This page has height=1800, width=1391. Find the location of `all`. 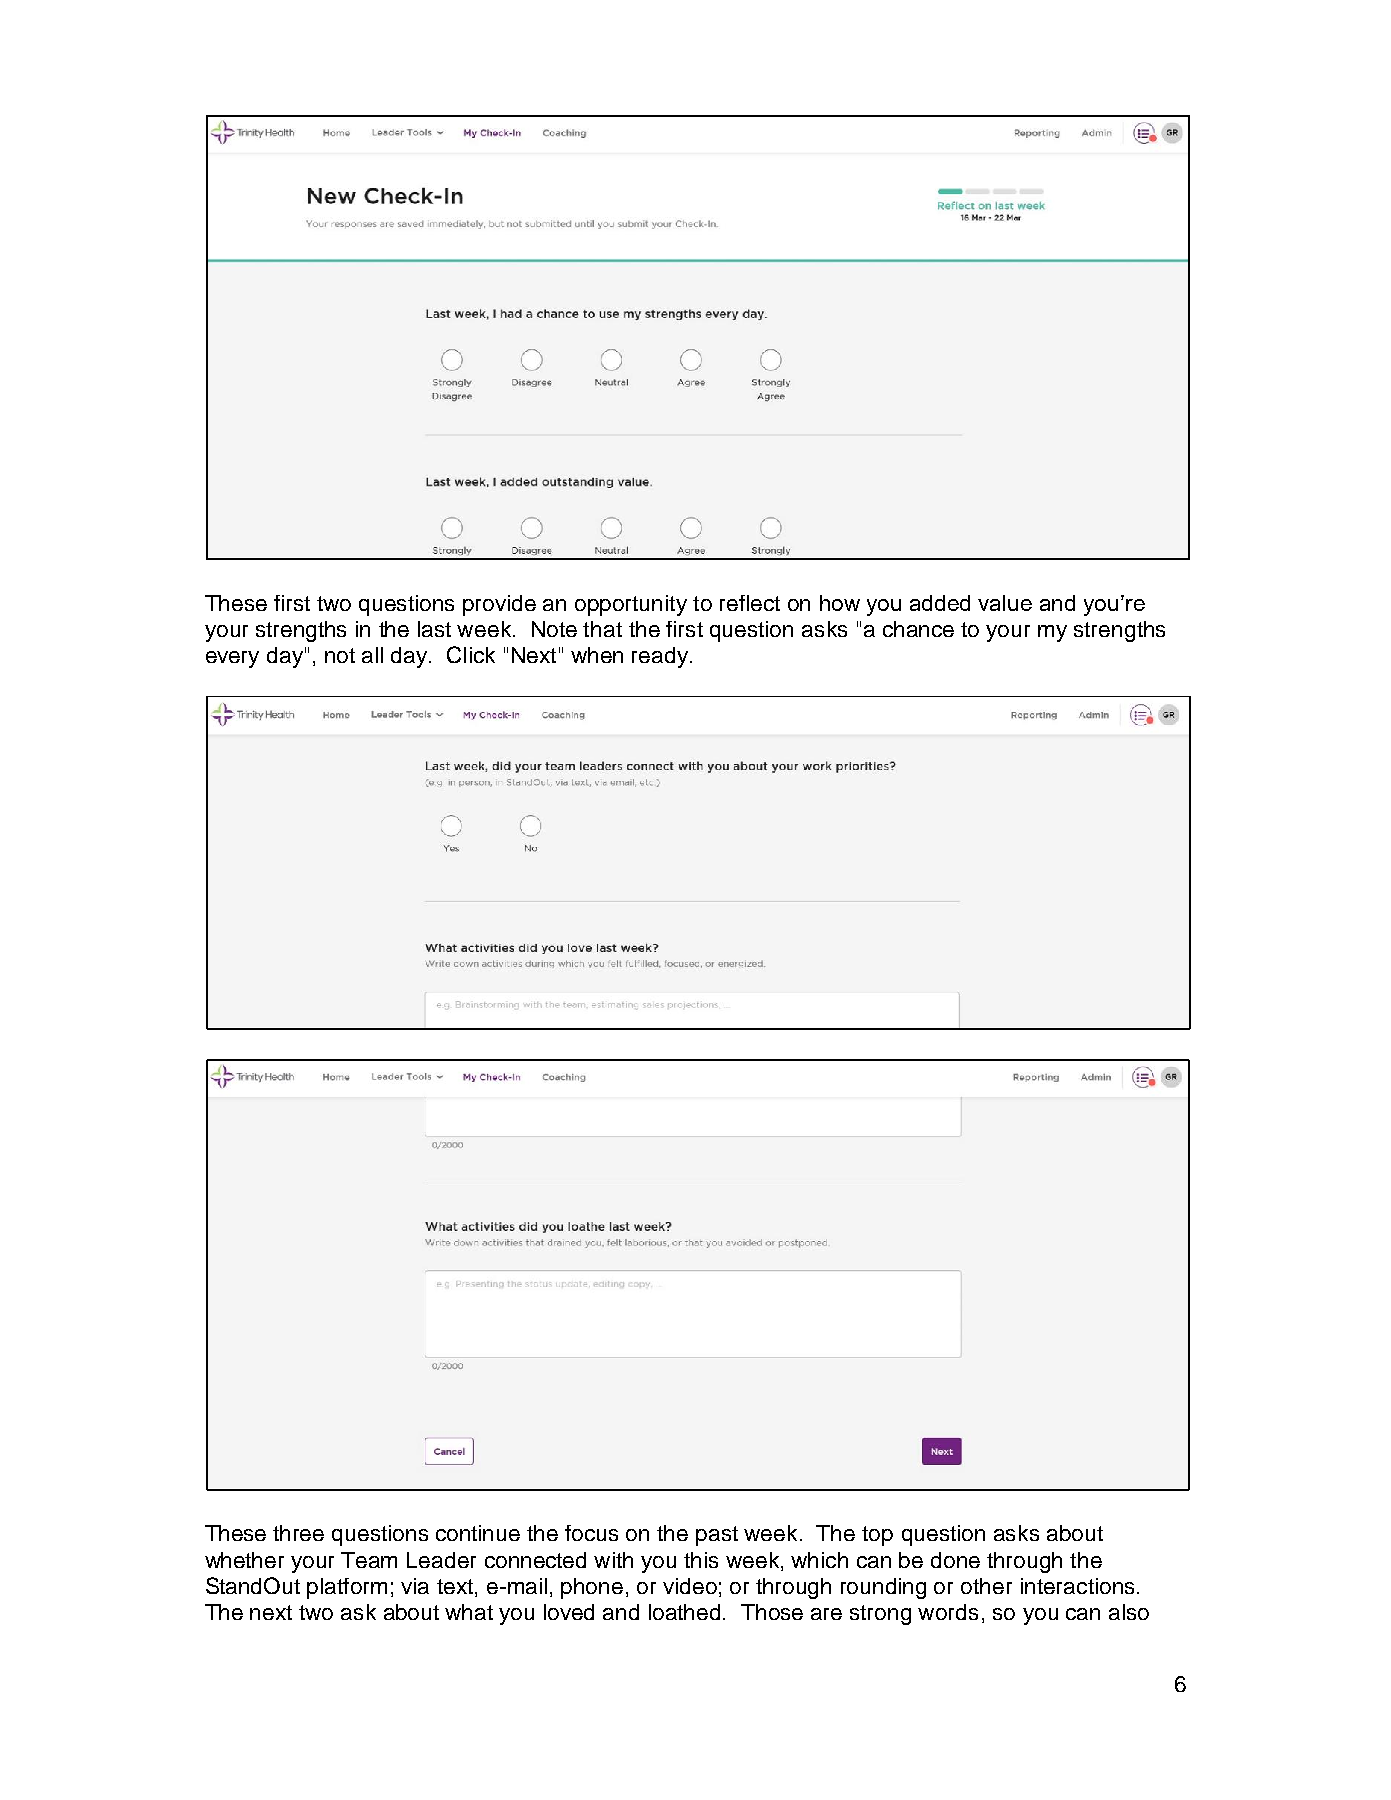

all is located at coordinates (372, 655).
